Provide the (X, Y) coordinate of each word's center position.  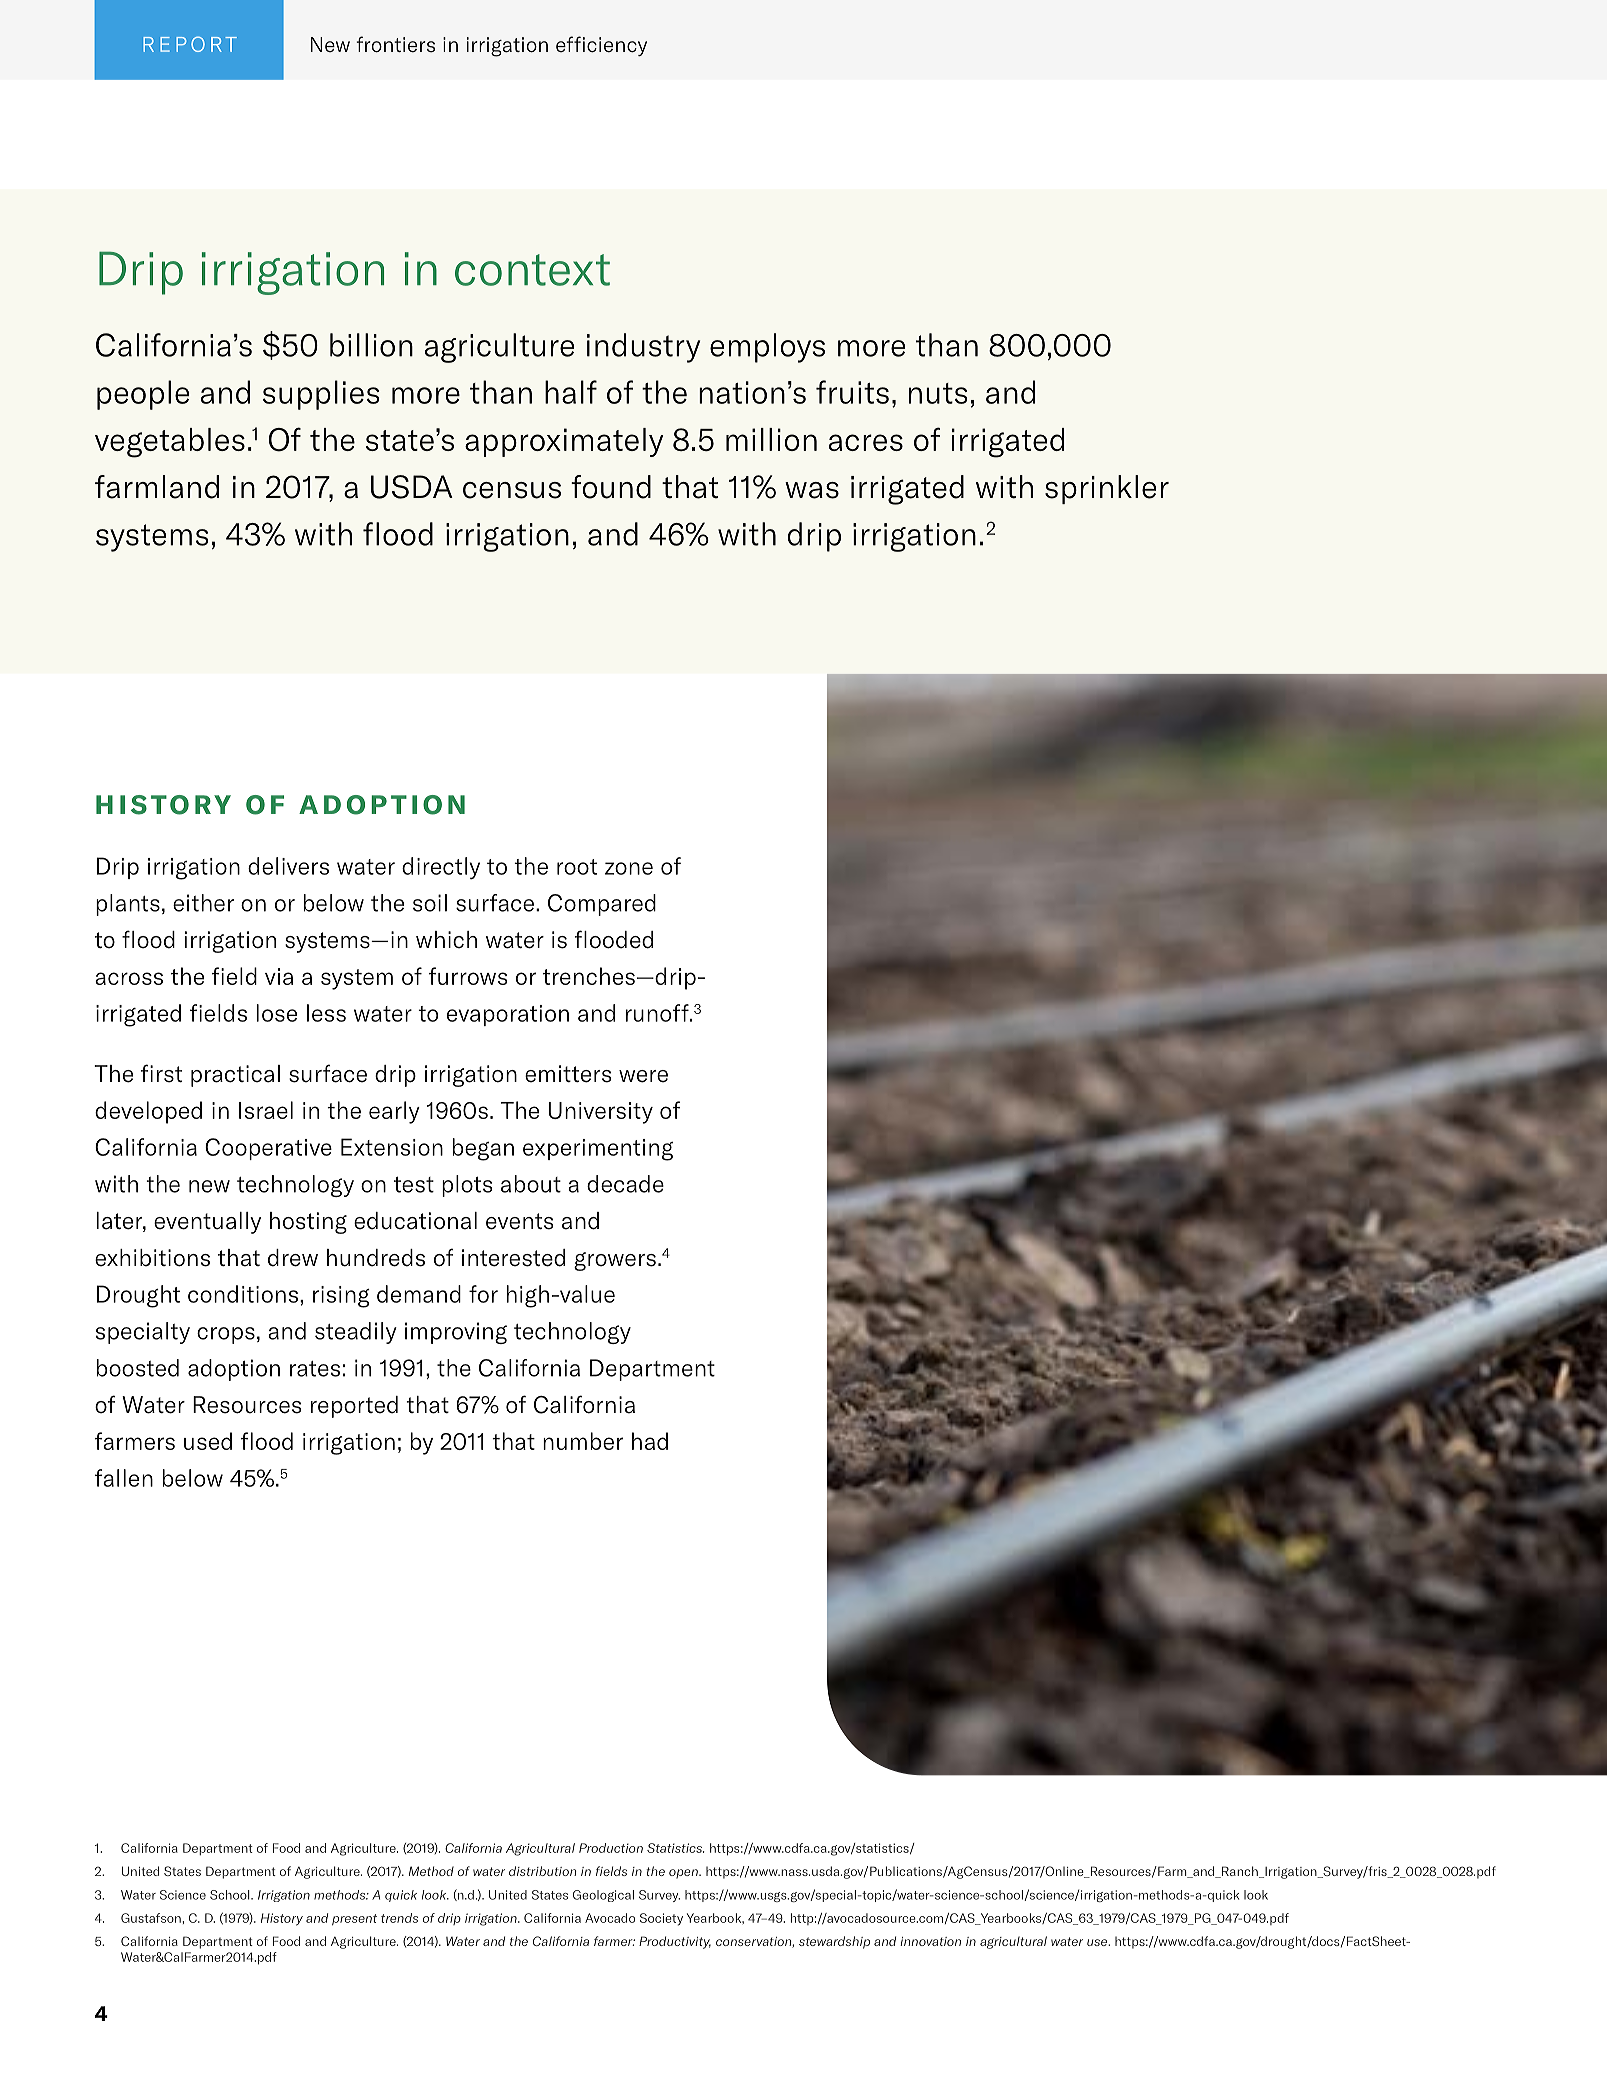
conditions (244, 1294)
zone (629, 868)
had (650, 1441)
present (354, 1920)
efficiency (601, 46)
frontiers (396, 44)
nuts (938, 393)
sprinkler (1107, 489)
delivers (288, 866)
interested (513, 1258)
